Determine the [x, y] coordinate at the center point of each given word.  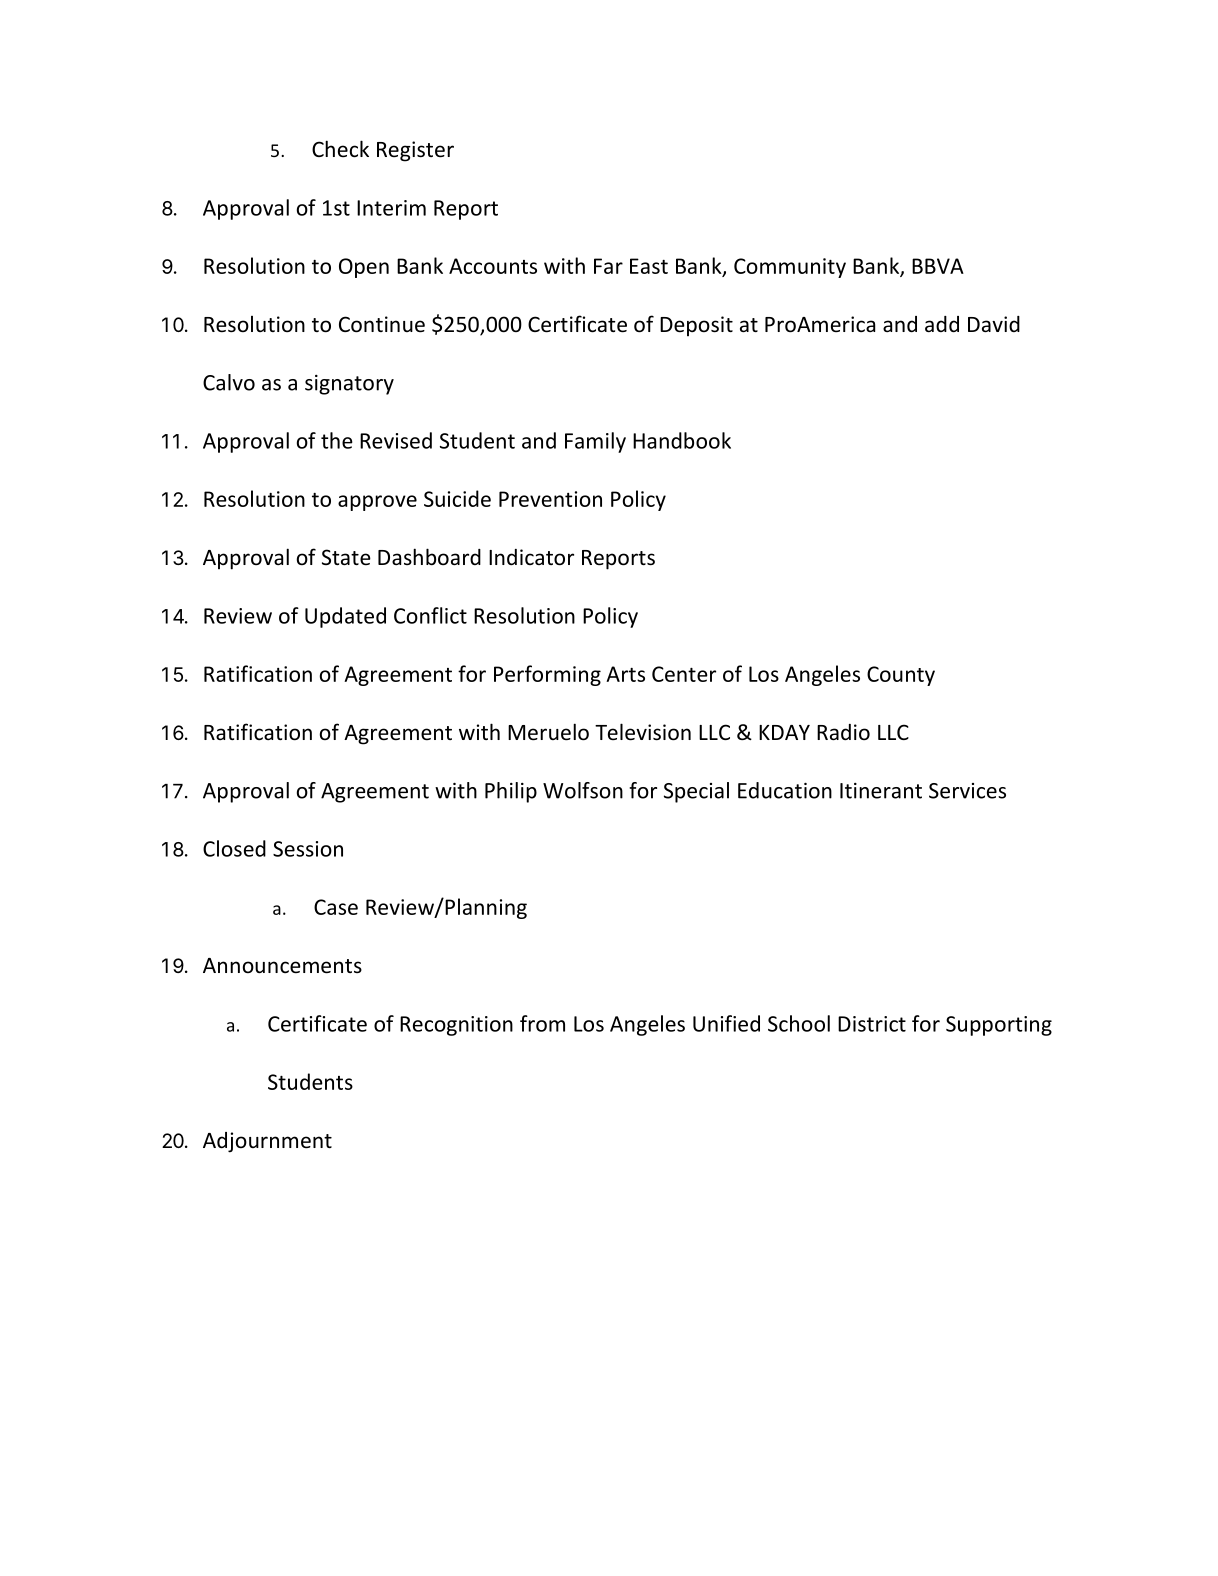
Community [790, 268]
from [542, 1023]
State [346, 557]
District [872, 1024]
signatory [349, 385]
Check [340, 149]
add [942, 324]
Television [643, 732]
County [901, 676]
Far [608, 266]
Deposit [696, 326]
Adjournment [267, 1142]
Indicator [531, 557]
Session [308, 849]
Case [336, 907]
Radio [843, 732]
